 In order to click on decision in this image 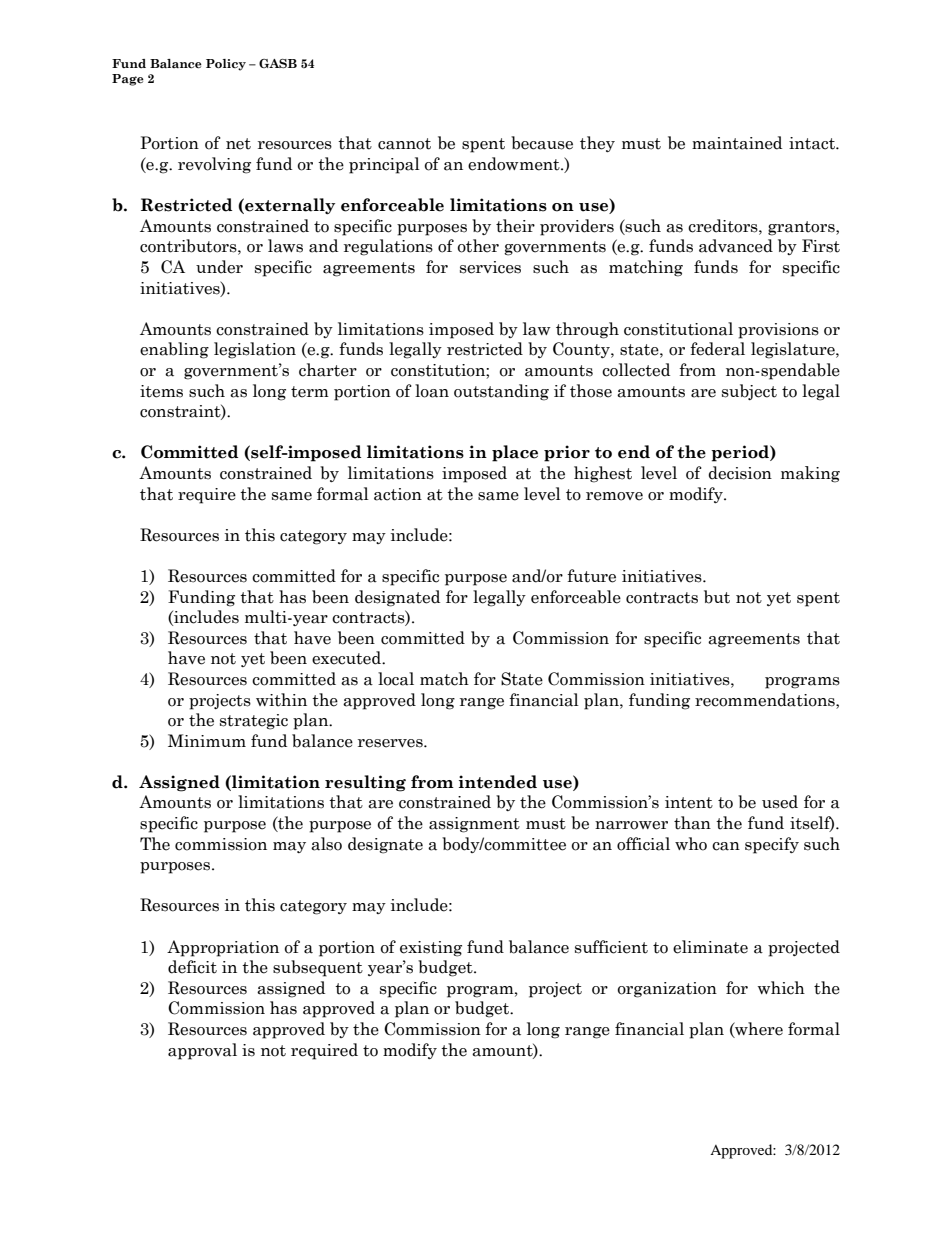, I will do `click(740, 473)`.
